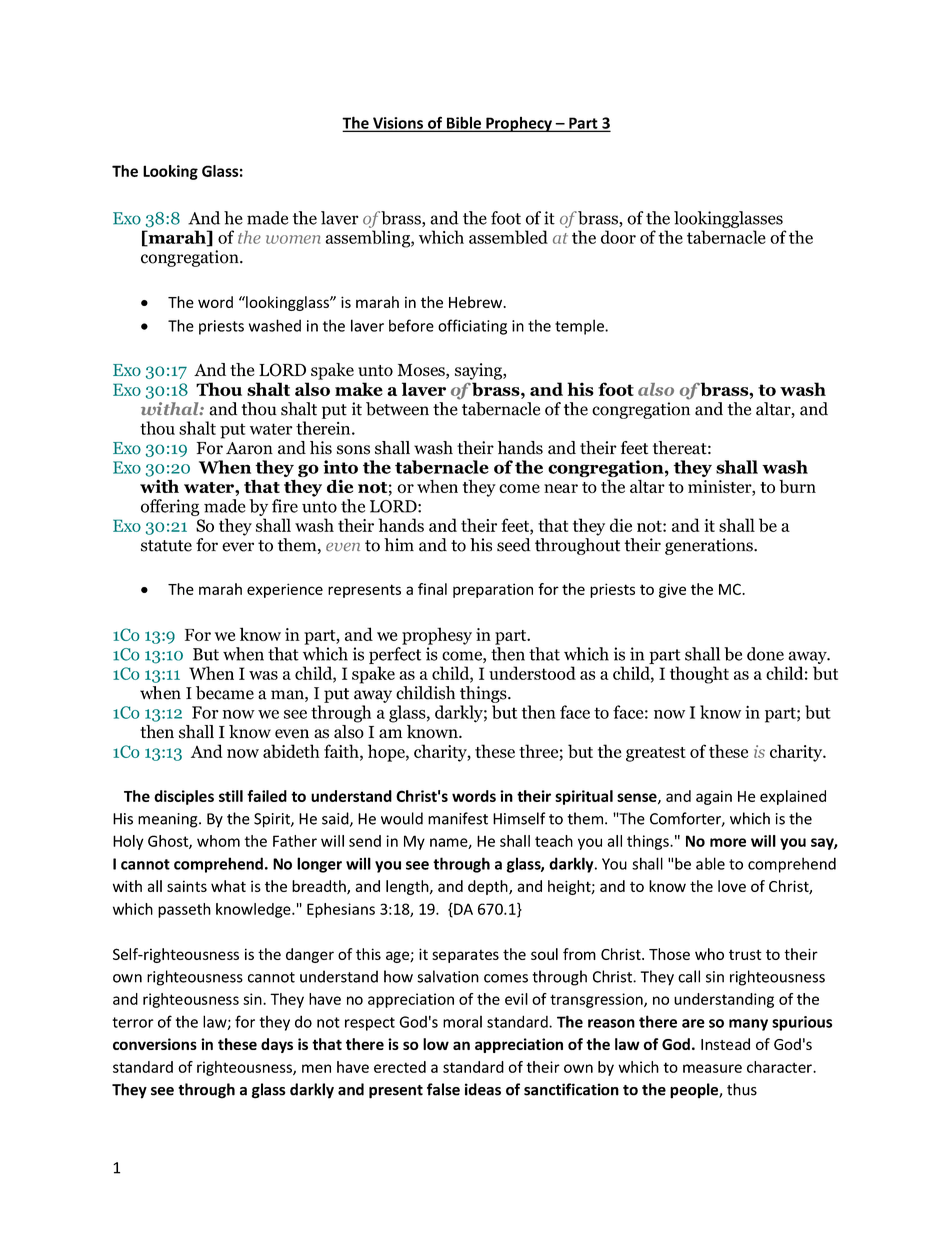  Describe the element at coordinates (712, 1068) in the screenshot. I see `measure` at that location.
